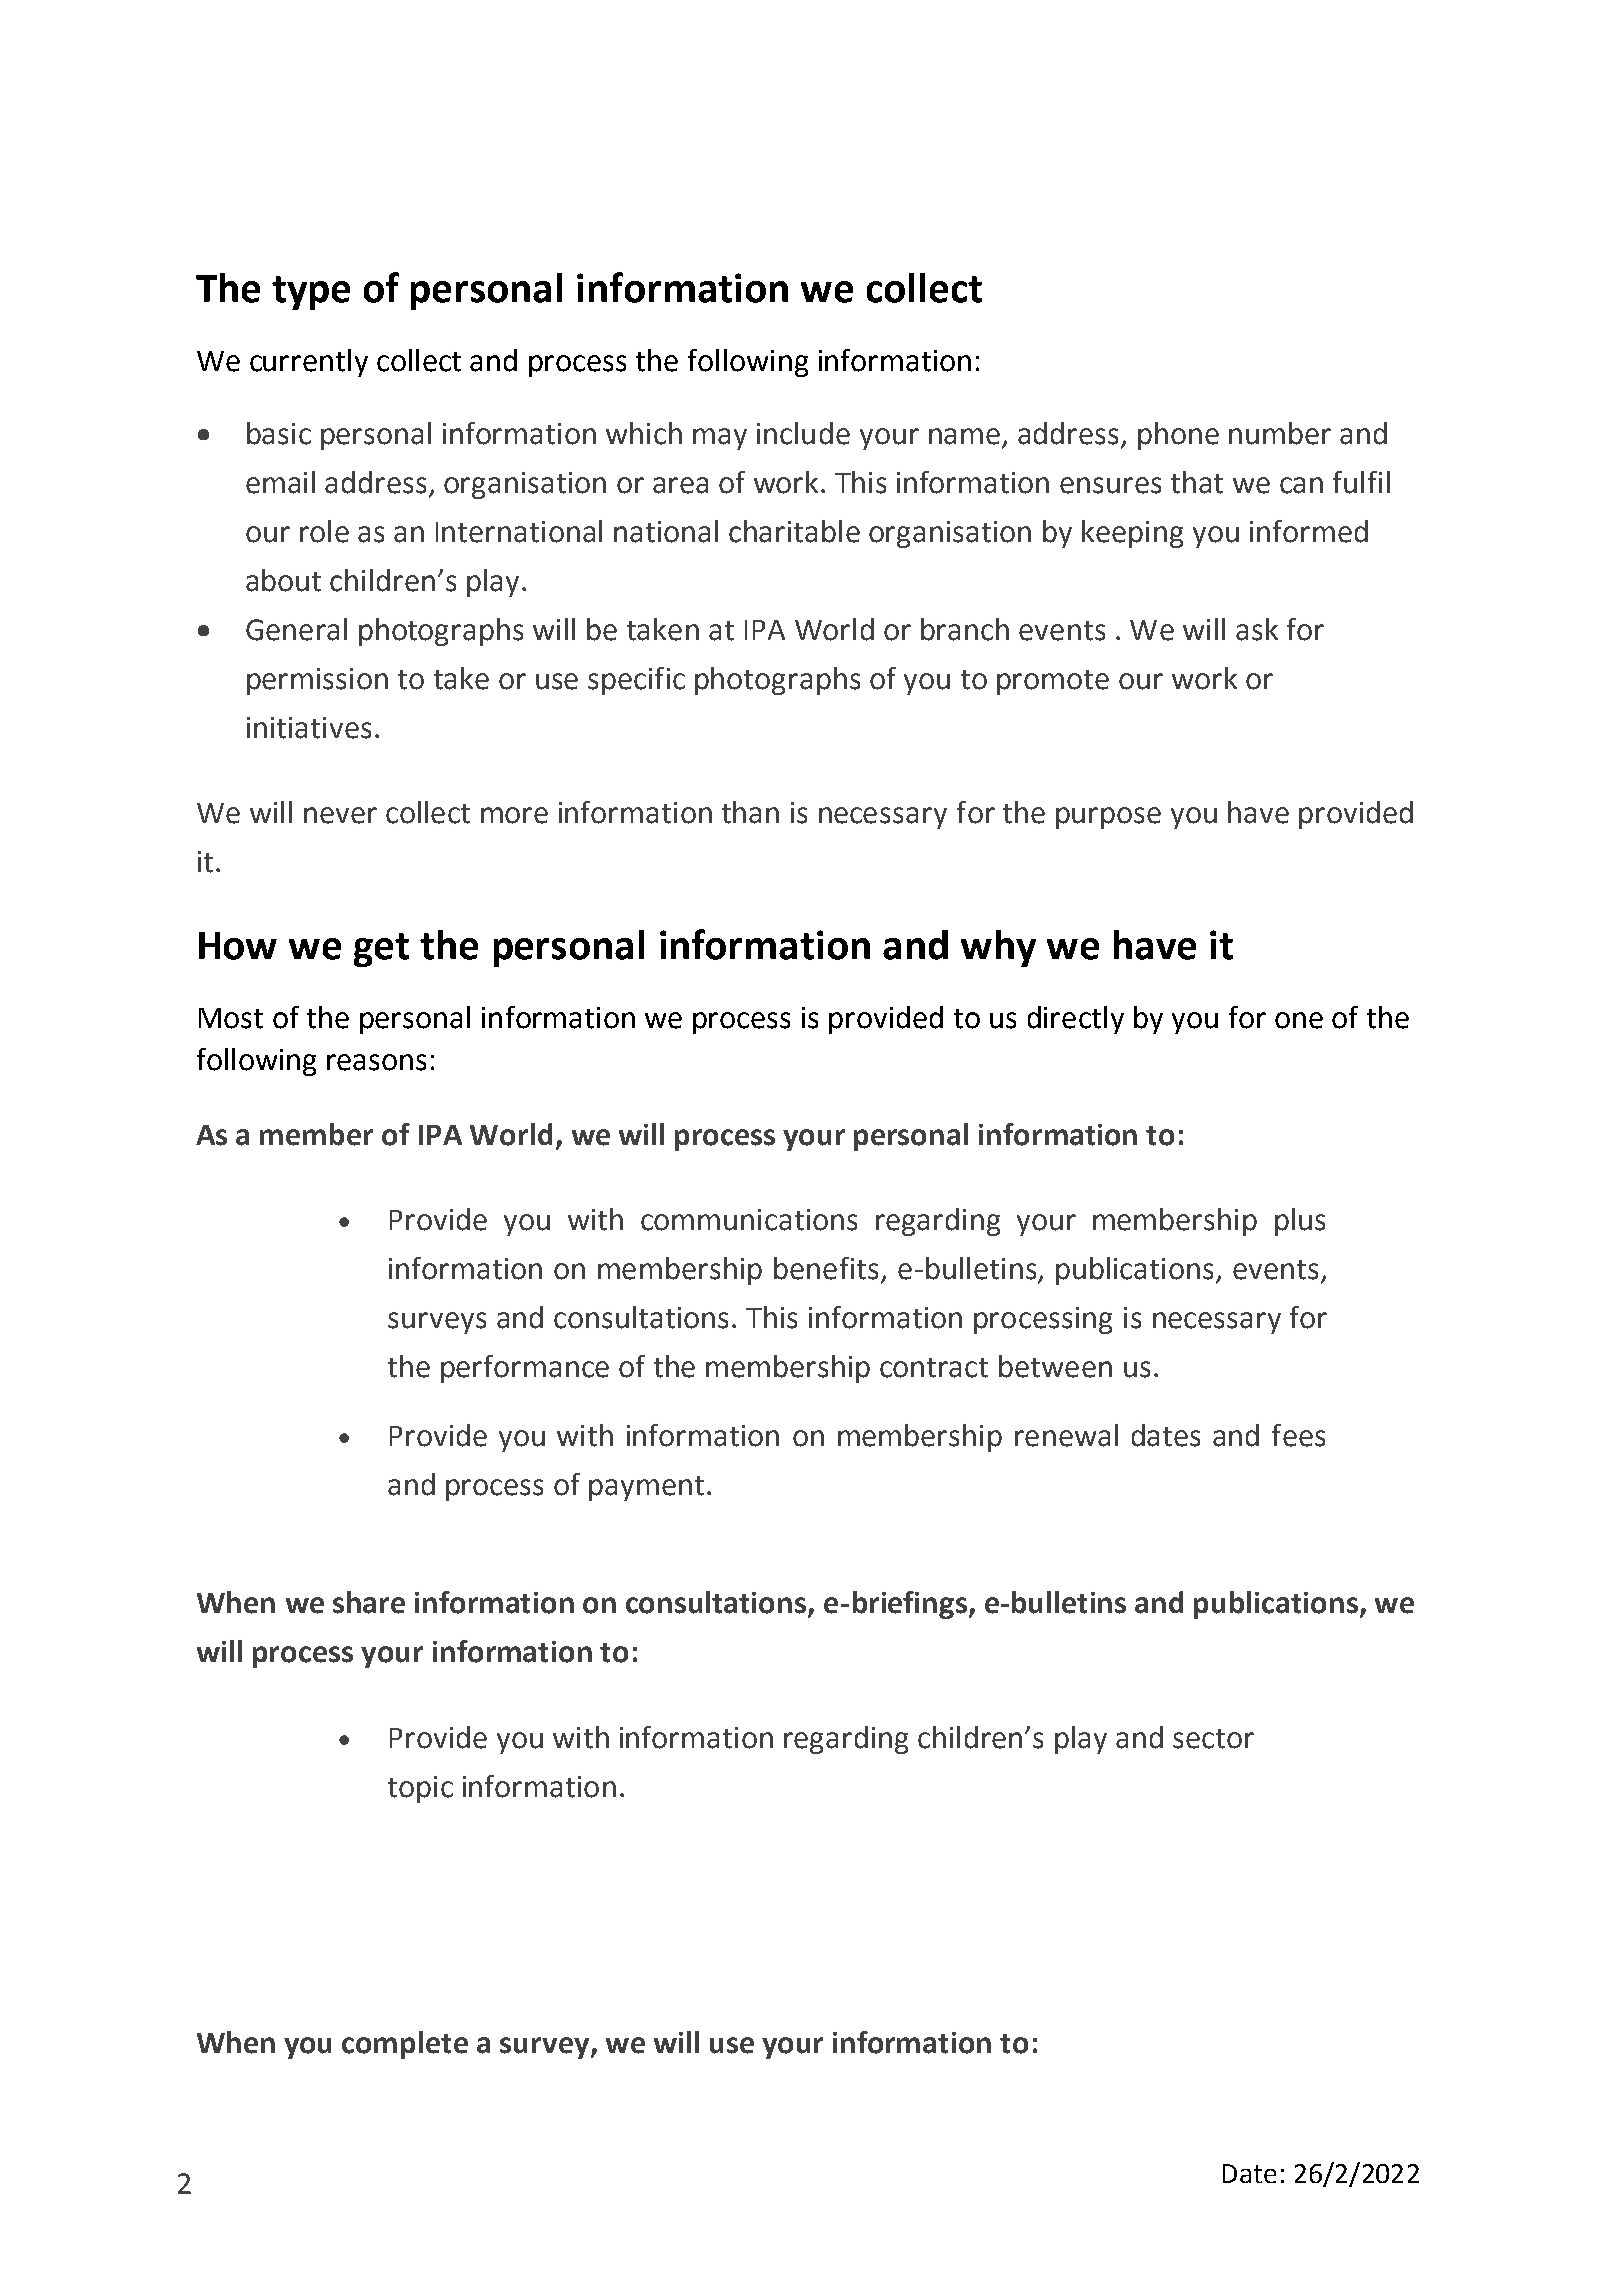 This image has height=2287, width=1617. What do you see at coordinates (405, 2045) in the image?
I see `complete` at bounding box center [405, 2045].
